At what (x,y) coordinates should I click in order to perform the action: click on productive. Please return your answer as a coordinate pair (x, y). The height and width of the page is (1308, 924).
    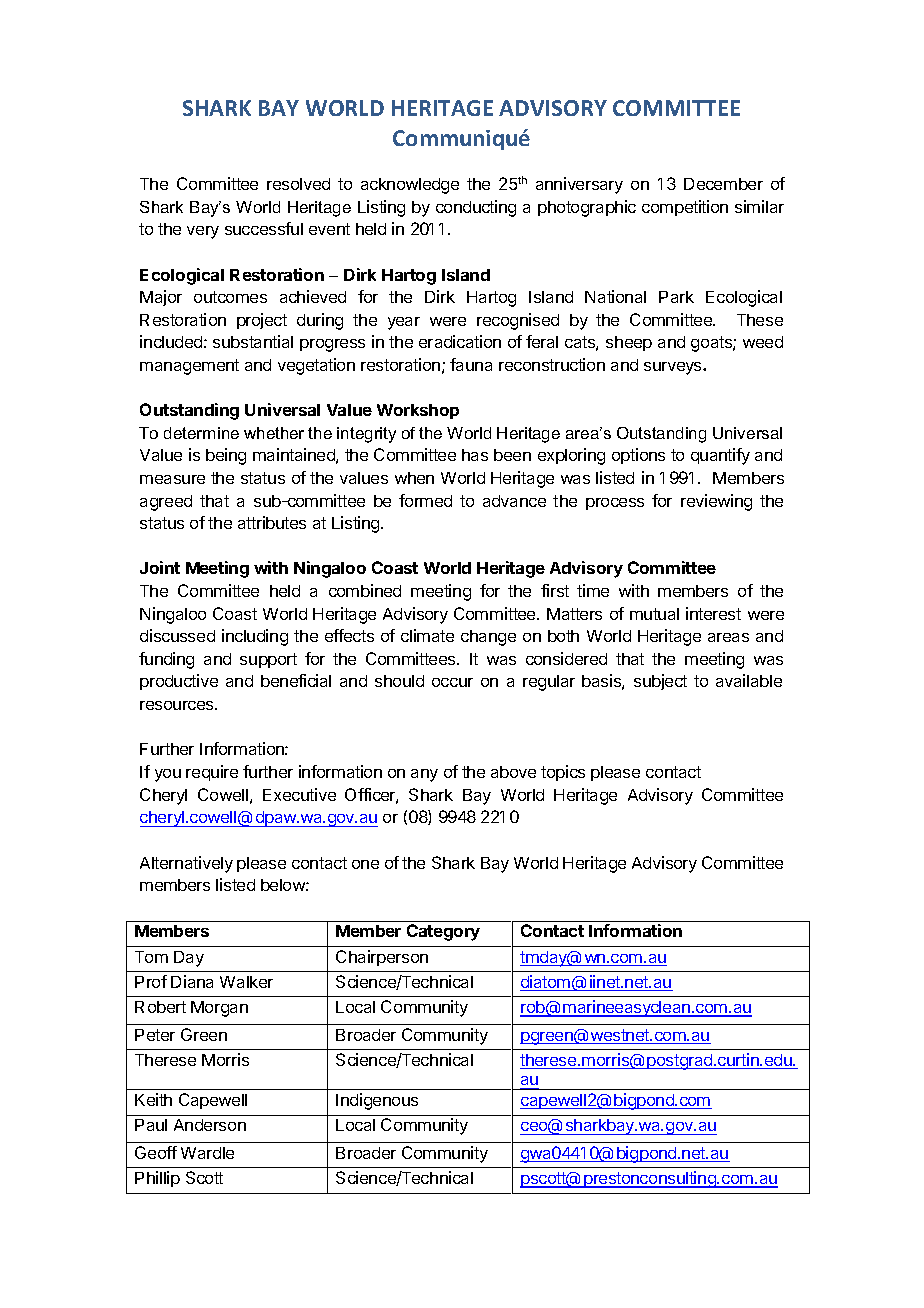
    Looking at the image, I should click on (179, 682).
